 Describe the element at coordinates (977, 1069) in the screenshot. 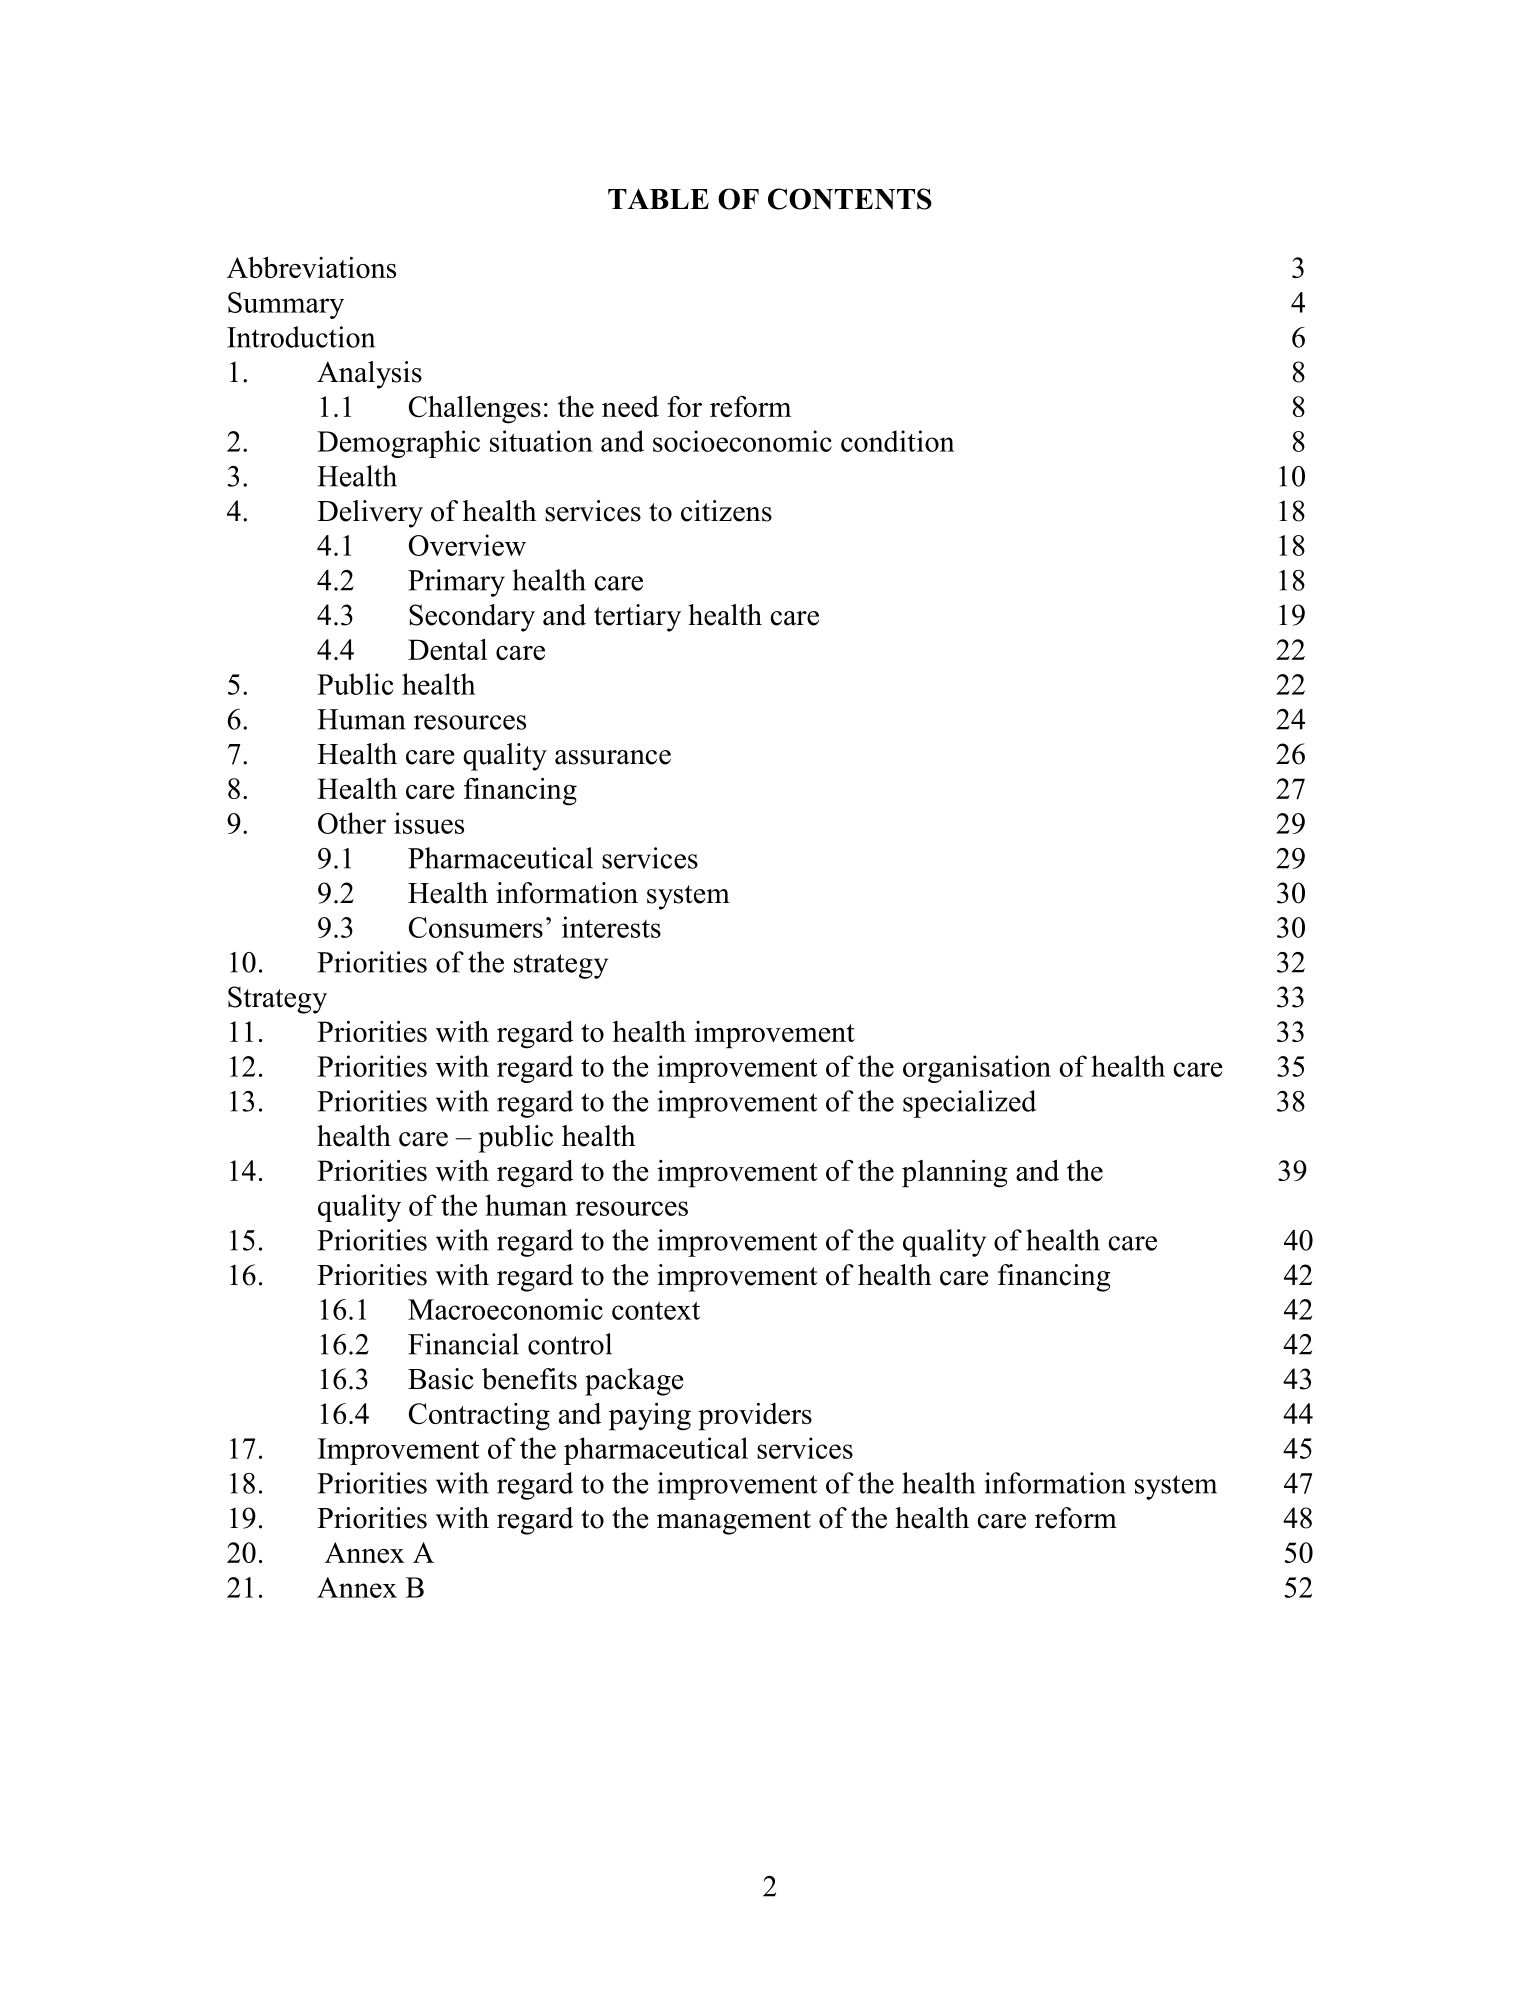

I see `organisation` at that location.
